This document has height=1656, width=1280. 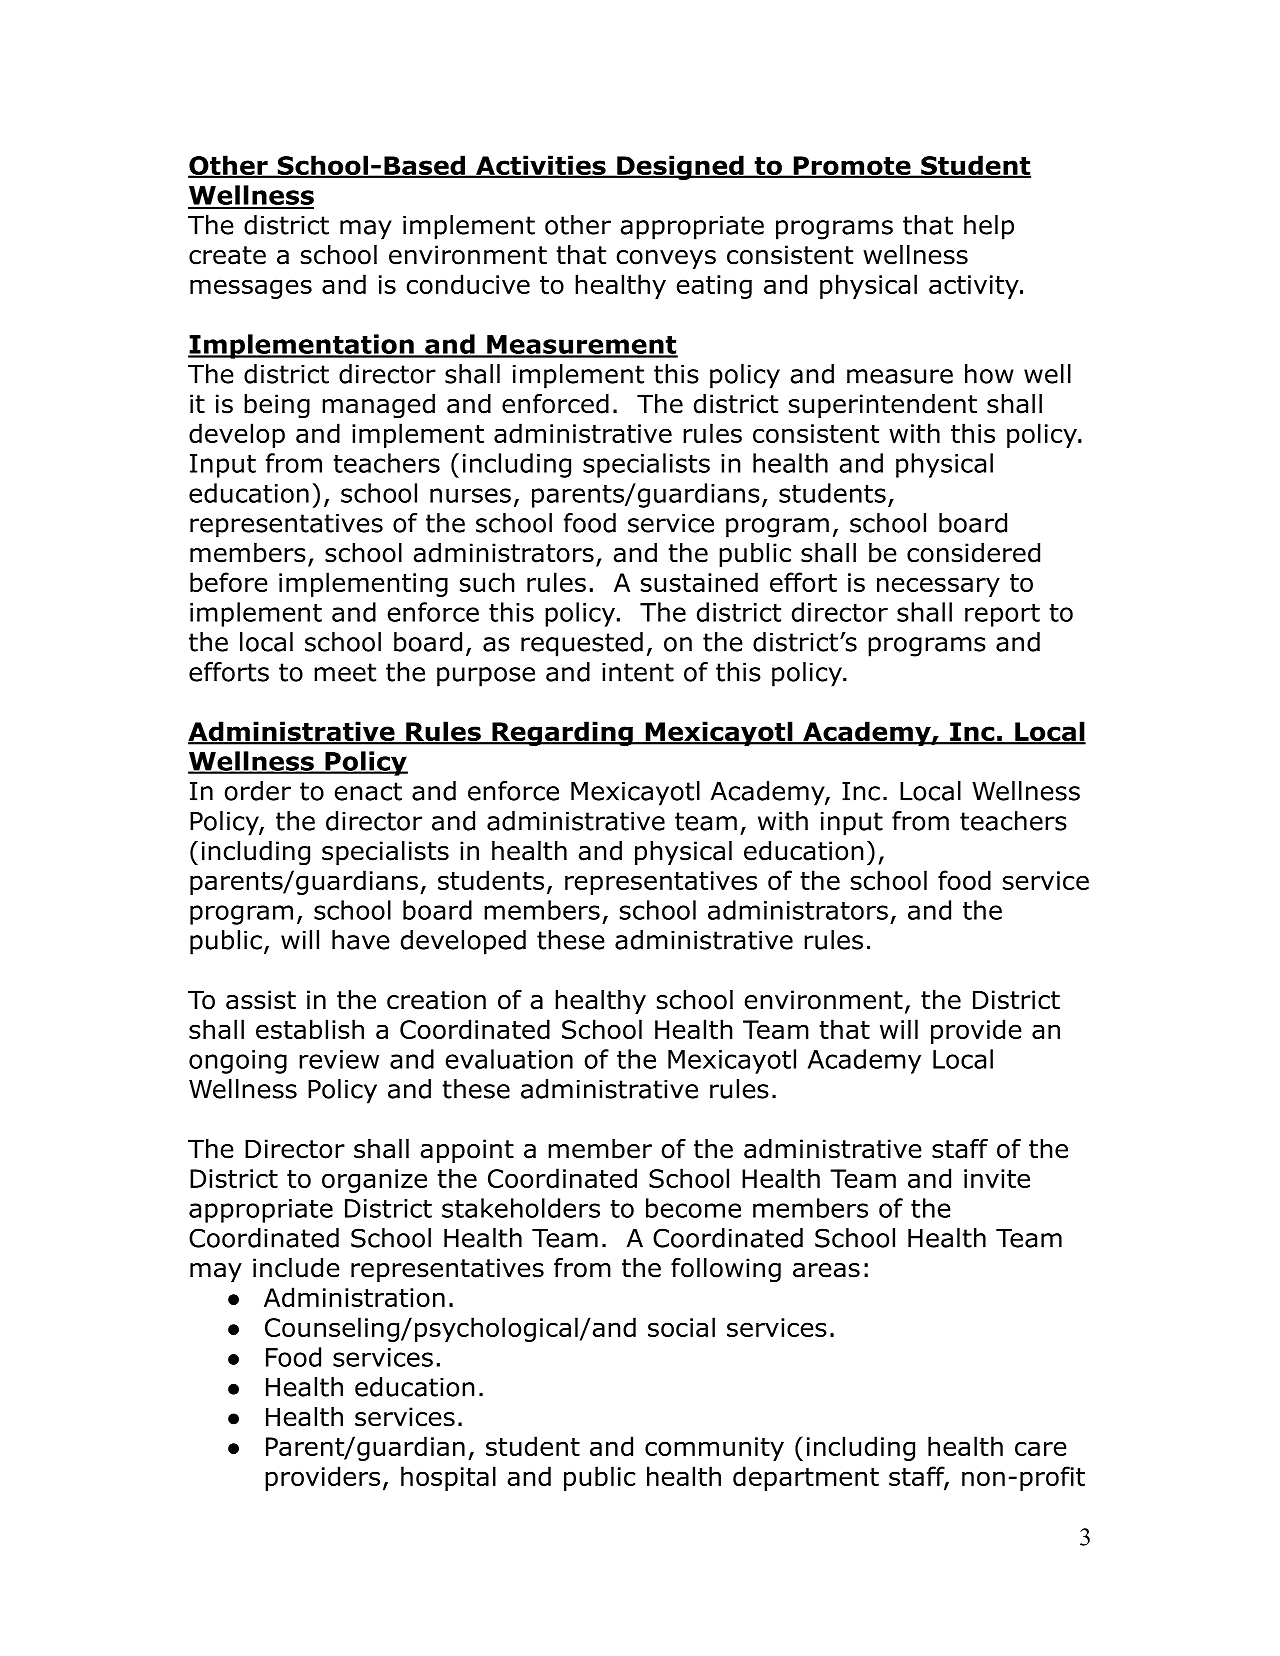 What do you see at coordinates (693, 1208) in the document?
I see `become` at bounding box center [693, 1208].
